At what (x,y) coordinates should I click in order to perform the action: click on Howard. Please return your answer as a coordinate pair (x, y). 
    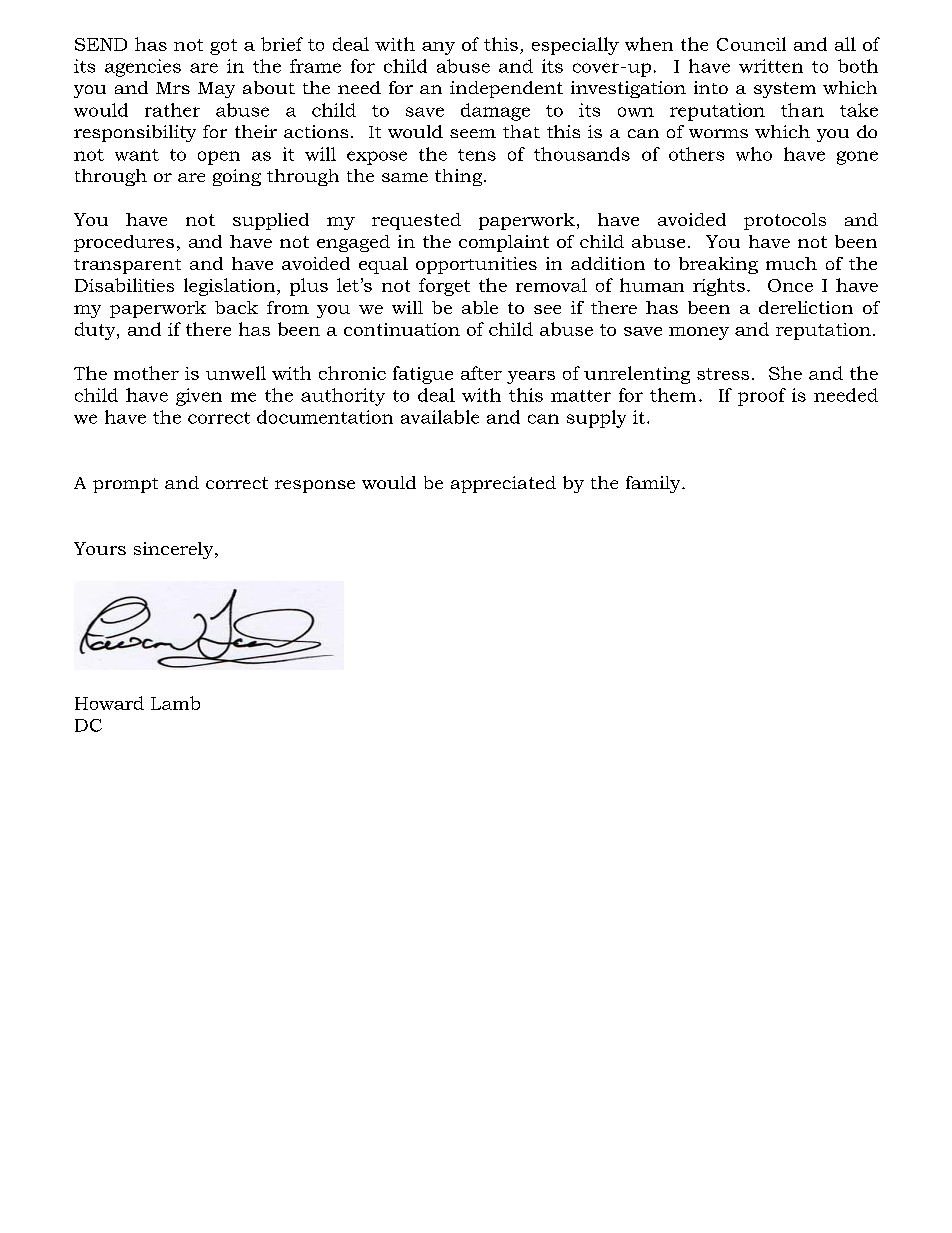
    Looking at the image, I should click on (109, 703).
